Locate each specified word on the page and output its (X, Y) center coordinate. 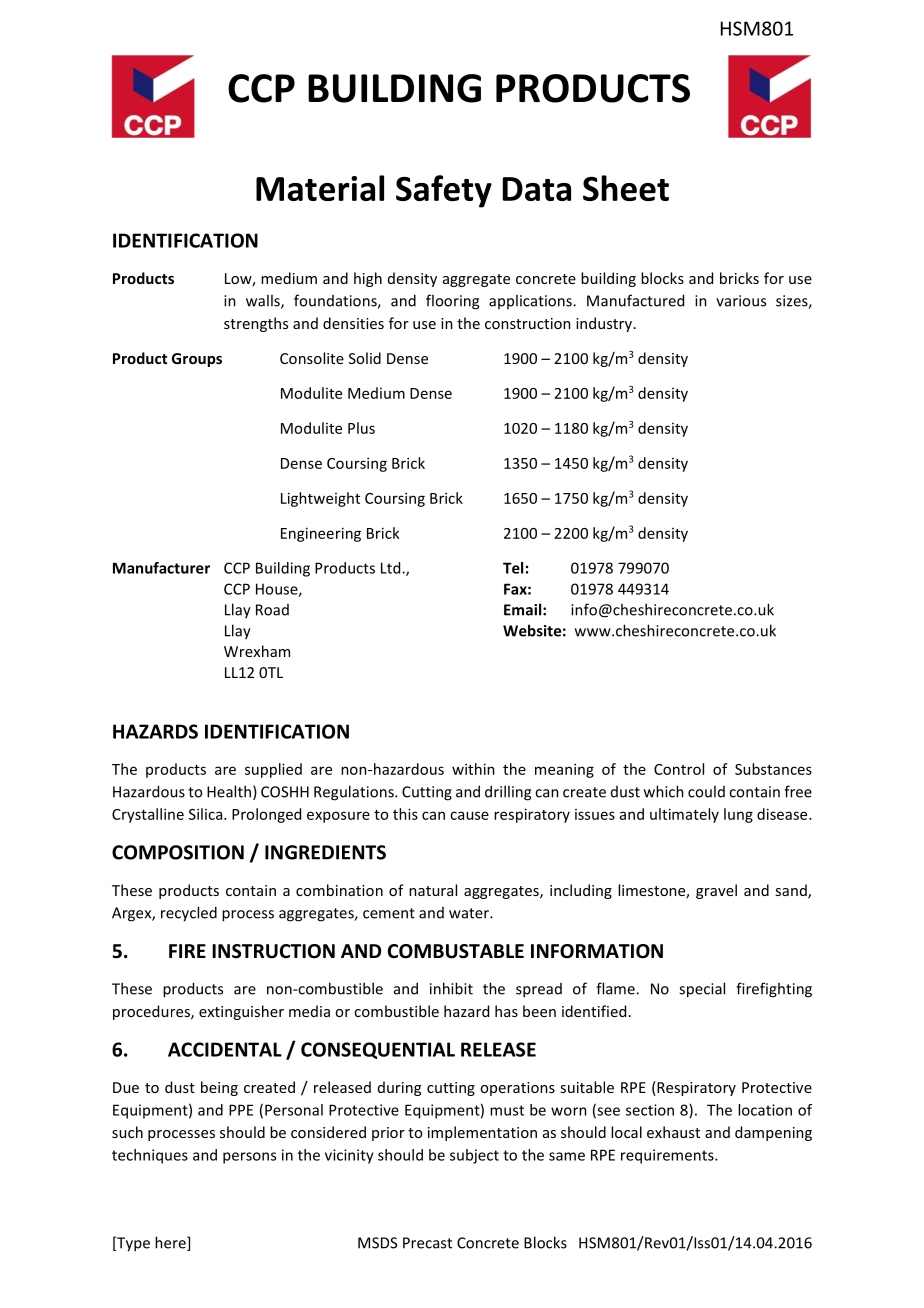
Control (679, 769)
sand (792, 891)
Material (320, 188)
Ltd (392, 568)
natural (433, 890)
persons (249, 1158)
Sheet (626, 188)
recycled (189, 914)
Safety (444, 191)
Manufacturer (161, 568)
